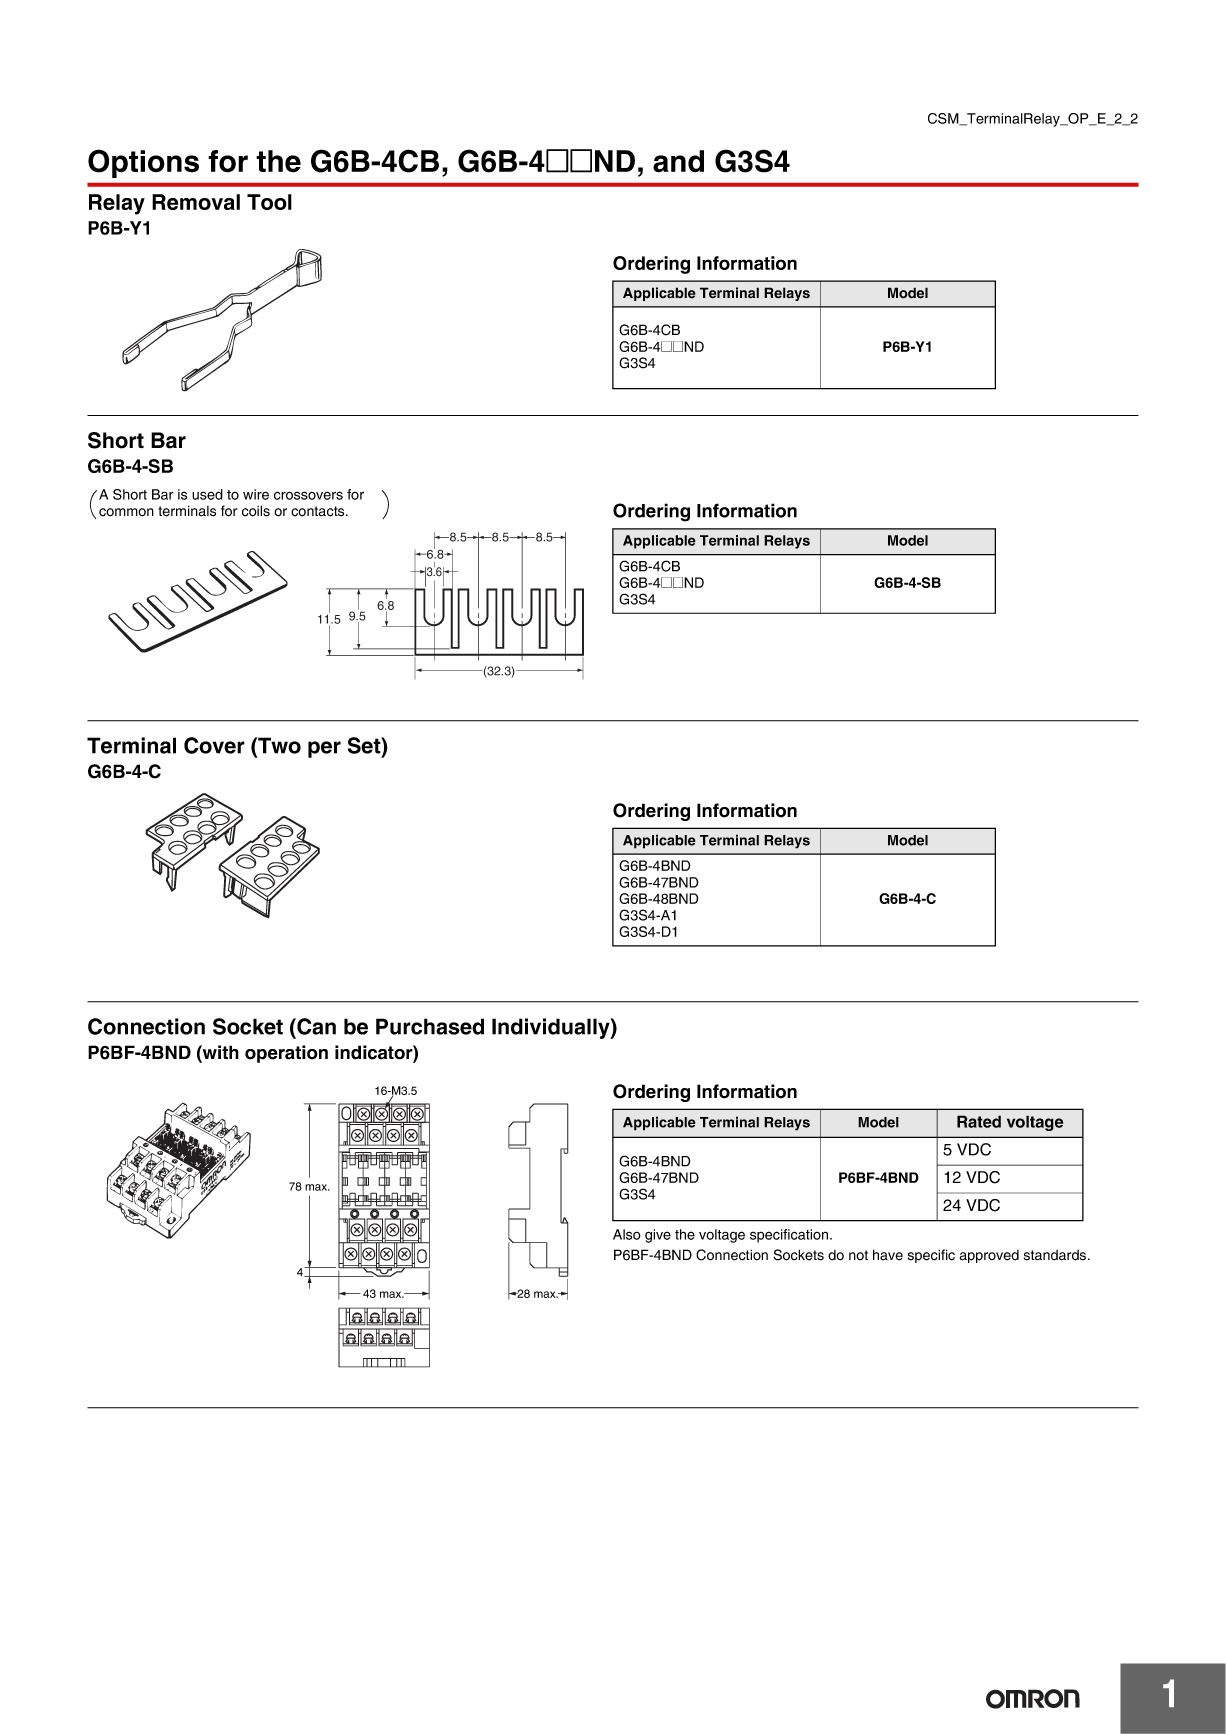 This screenshot has height=1734, width=1226. Describe the element at coordinates (143, 163) in the screenshot. I see `Options` at that location.
